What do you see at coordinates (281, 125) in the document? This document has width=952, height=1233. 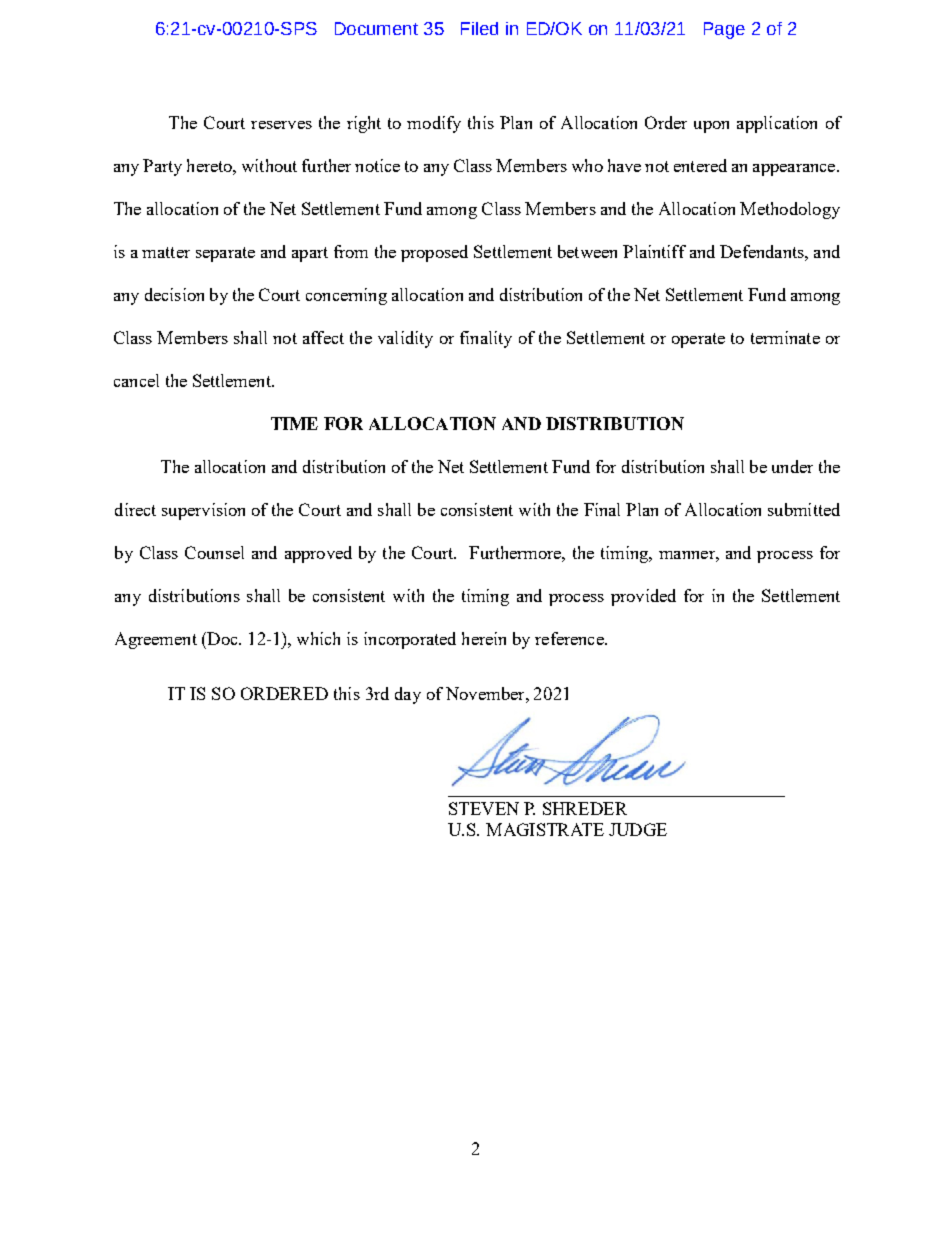 I see `reserves` at bounding box center [281, 125].
